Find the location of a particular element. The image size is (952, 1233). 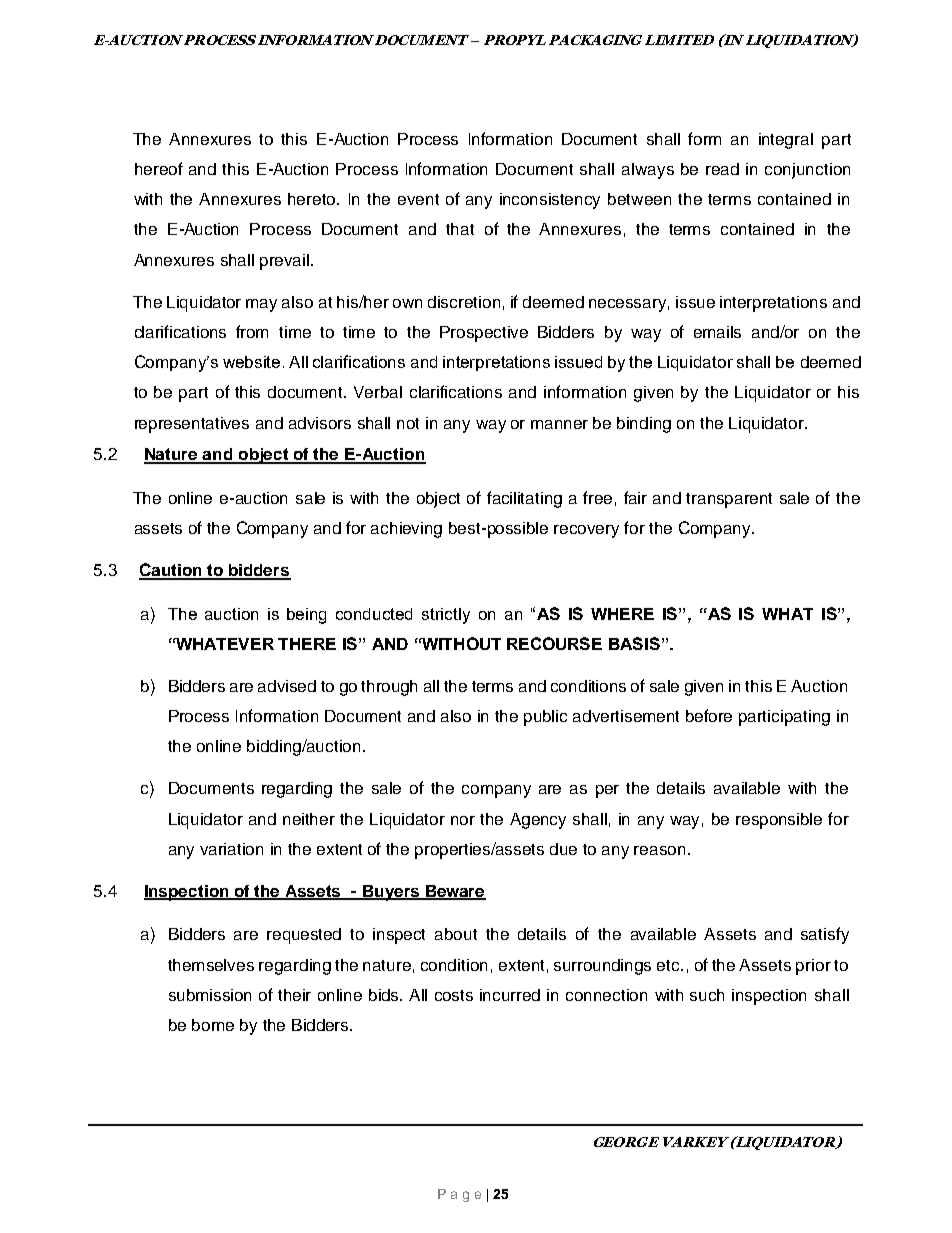

nor is located at coordinates (463, 820).
